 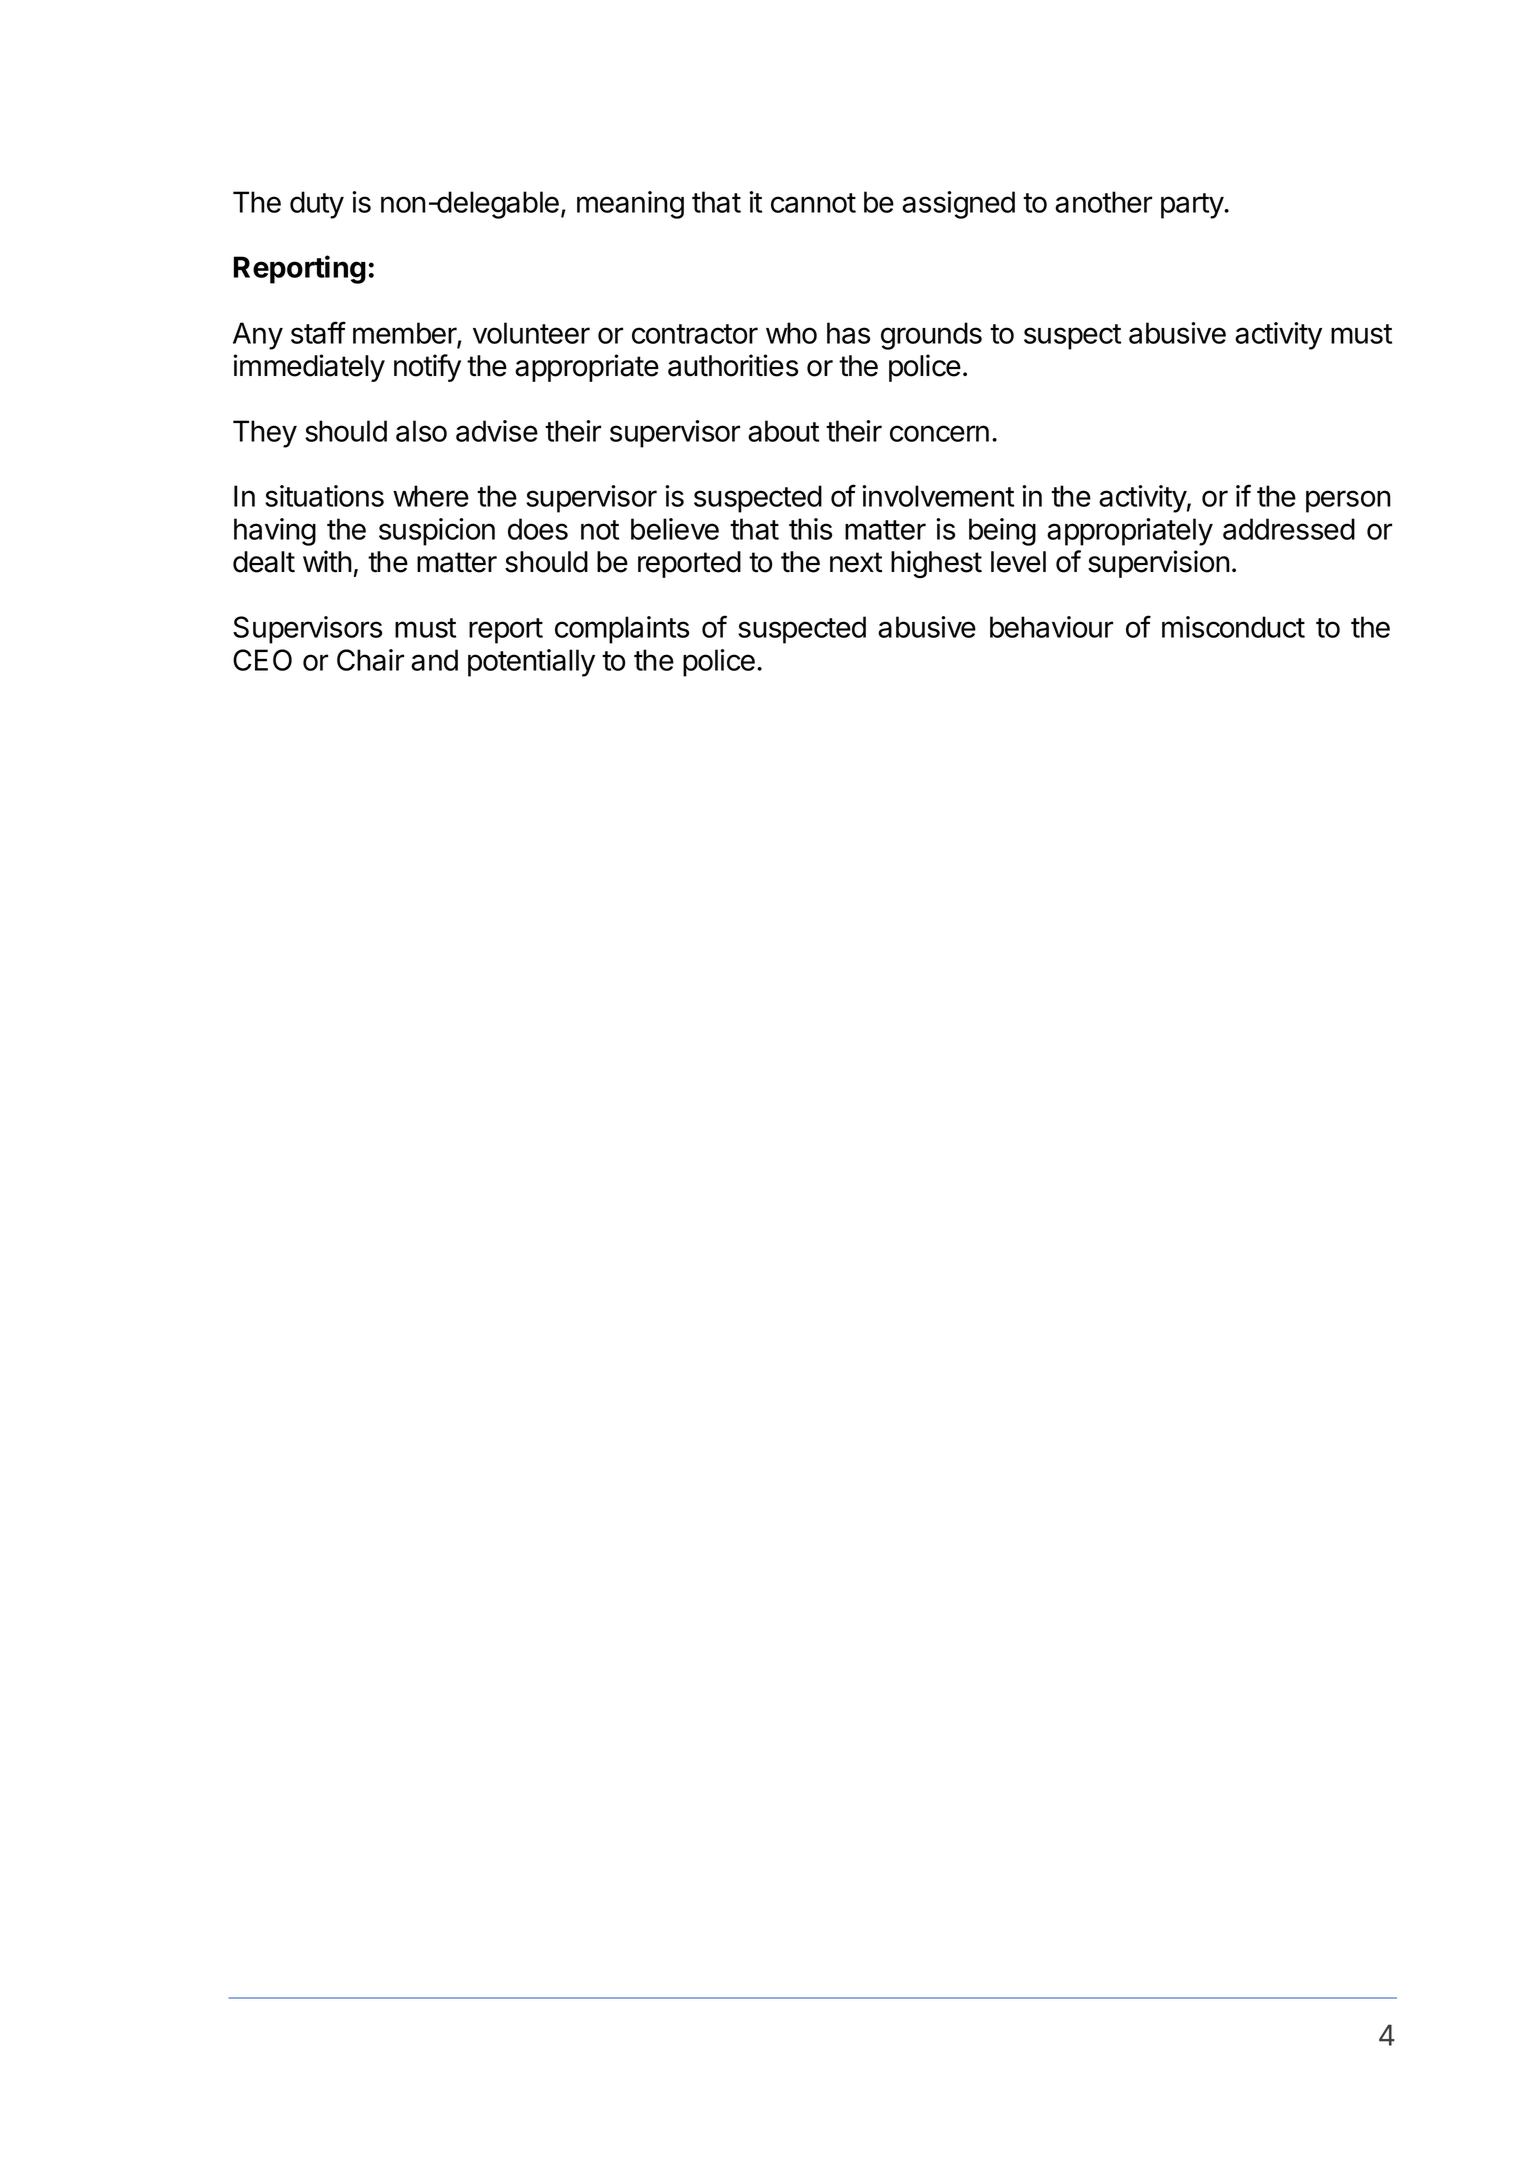 I want to click on party, so click(x=1193, y=206).
